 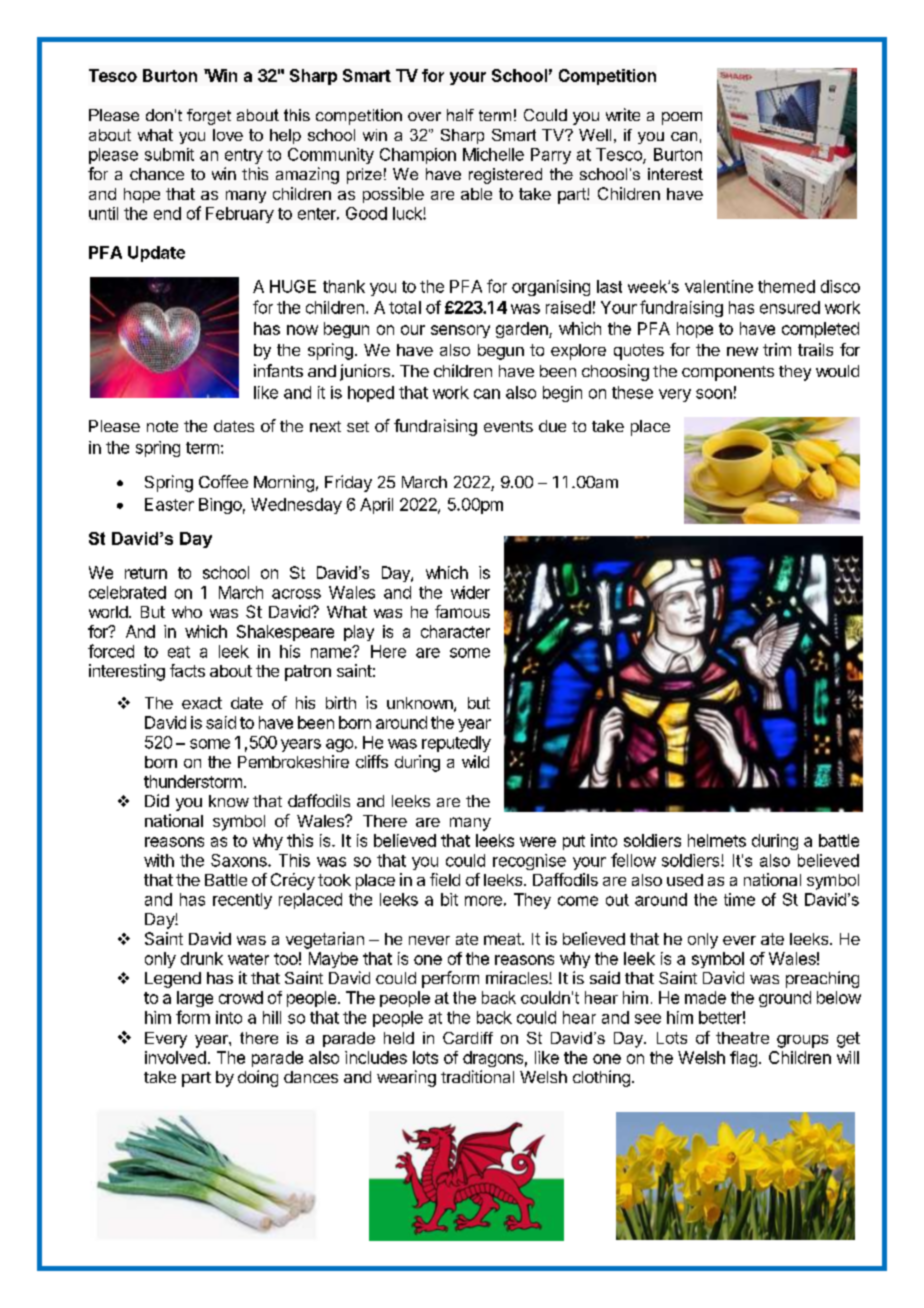 What do you see at coordinates (187, 612) in the screenshot?
I see `who` at bounding box center [187, 612].
